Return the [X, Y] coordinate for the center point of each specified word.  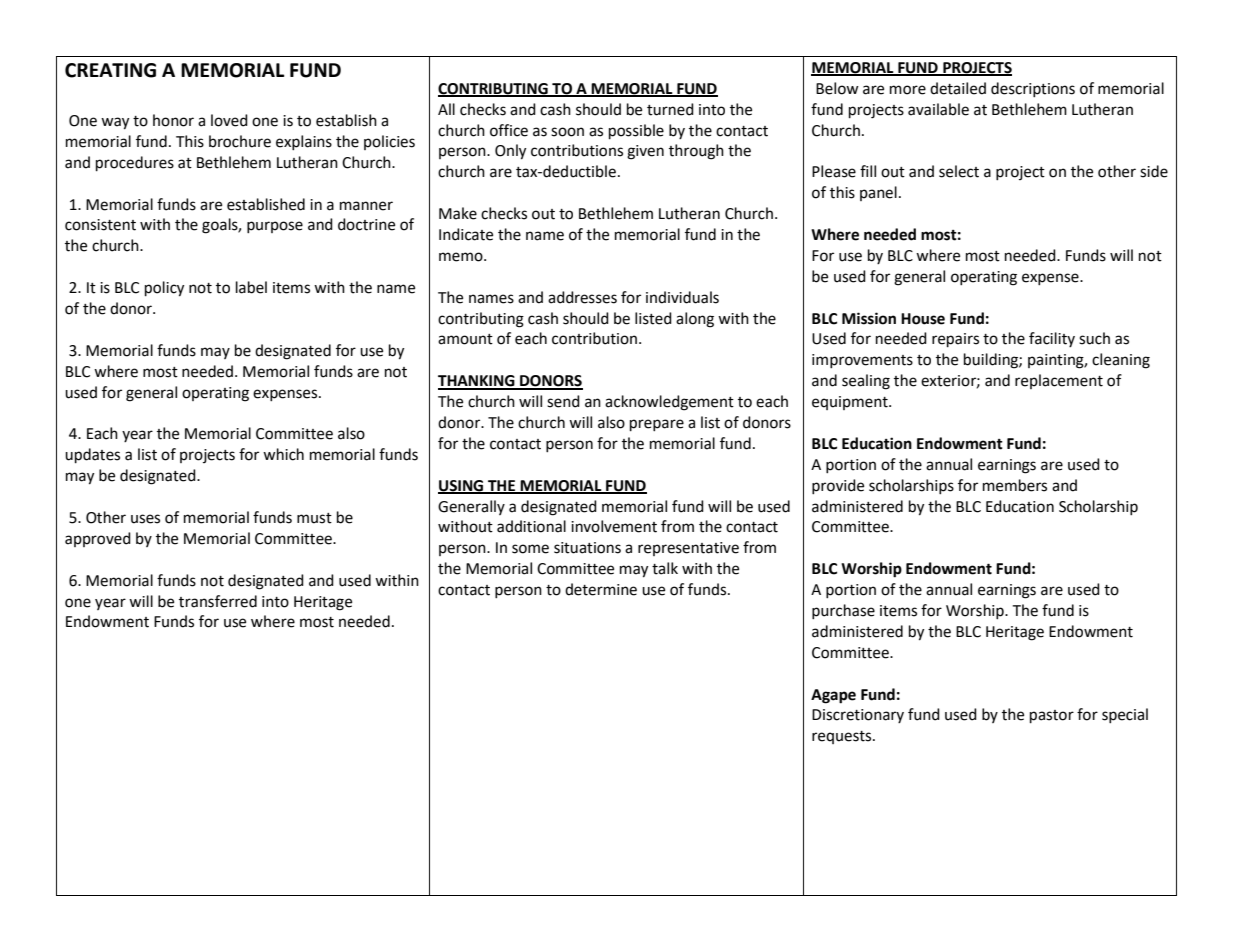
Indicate [466, 234]
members [1015, 485]
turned [670, 109]
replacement [1059, 381]
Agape [833, 696]
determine [601, 589]
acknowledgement [669, 403]
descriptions [1033, 89]
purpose [275, 227]
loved [229, 120]
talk [665, 568]
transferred [218, 601]
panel [878, 193]
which [283, 454]
